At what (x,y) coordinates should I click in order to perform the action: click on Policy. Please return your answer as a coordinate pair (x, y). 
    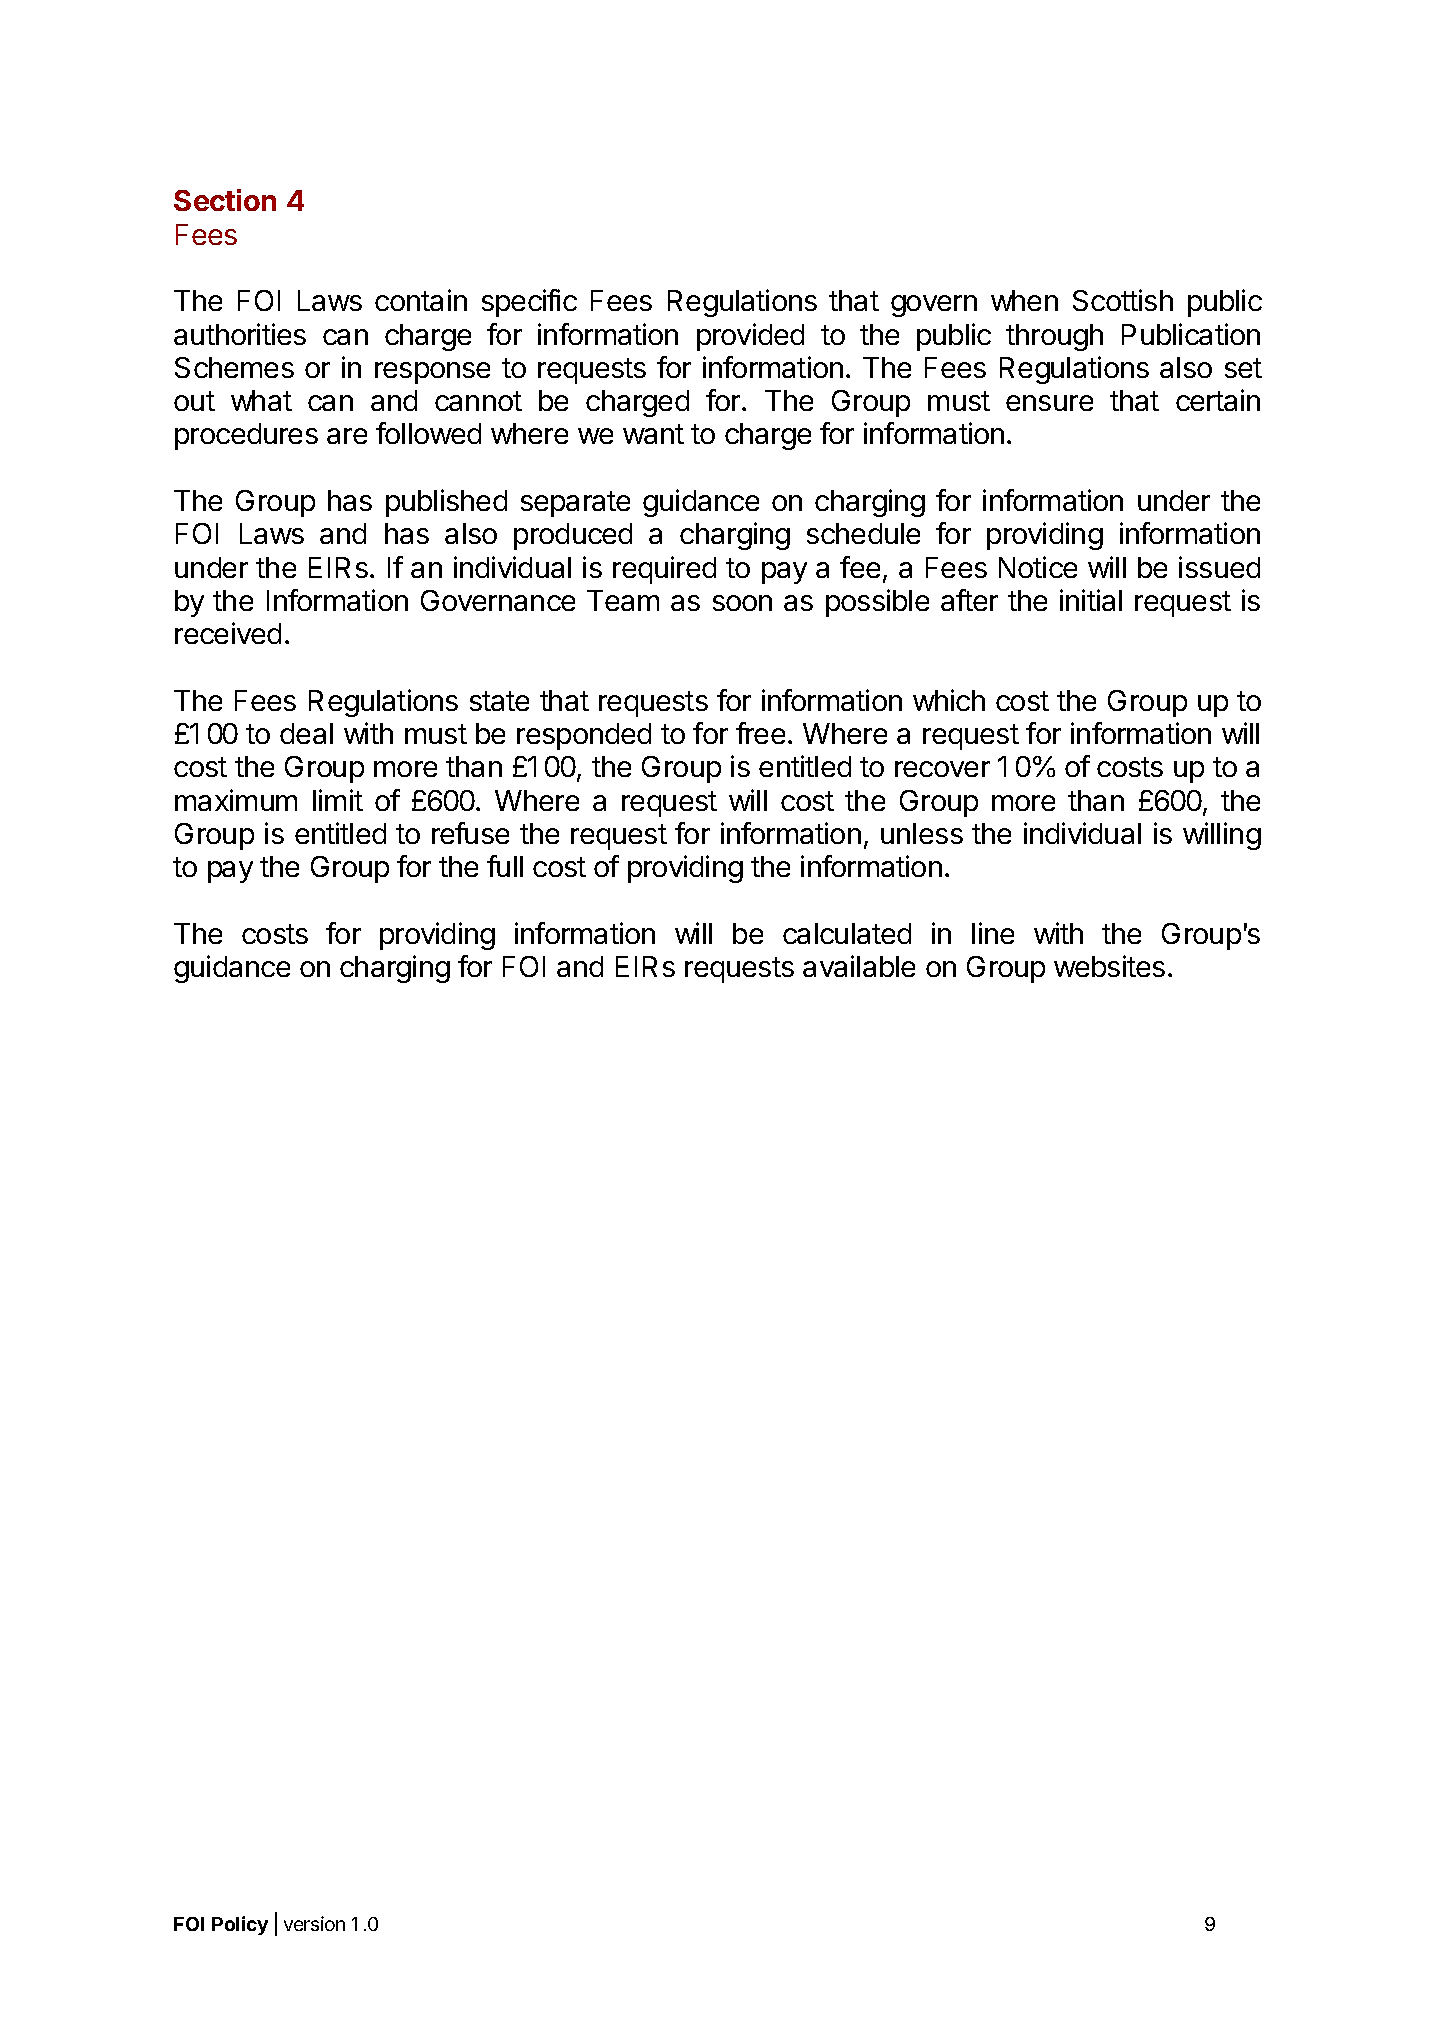
    Looking at the image, I should click on (240, 1925).
